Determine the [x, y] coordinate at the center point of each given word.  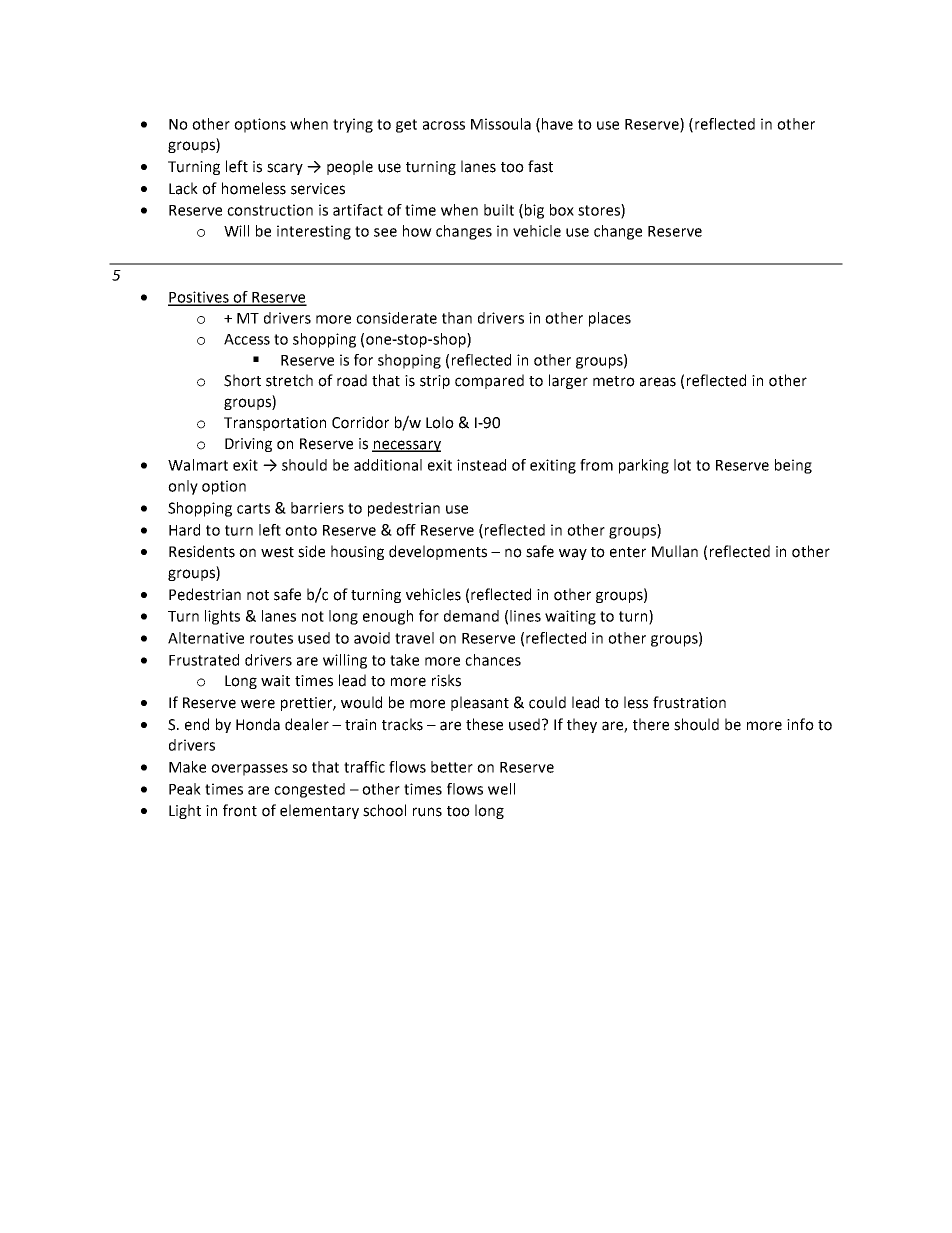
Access [247, 339]
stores [600, 211]
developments [438, 552]
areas [658, 382]
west [277, 552]
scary [285, 169]
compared [489, 381]
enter [628, 552]
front [240, 810]
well [501, 789]
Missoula [501, 124]
